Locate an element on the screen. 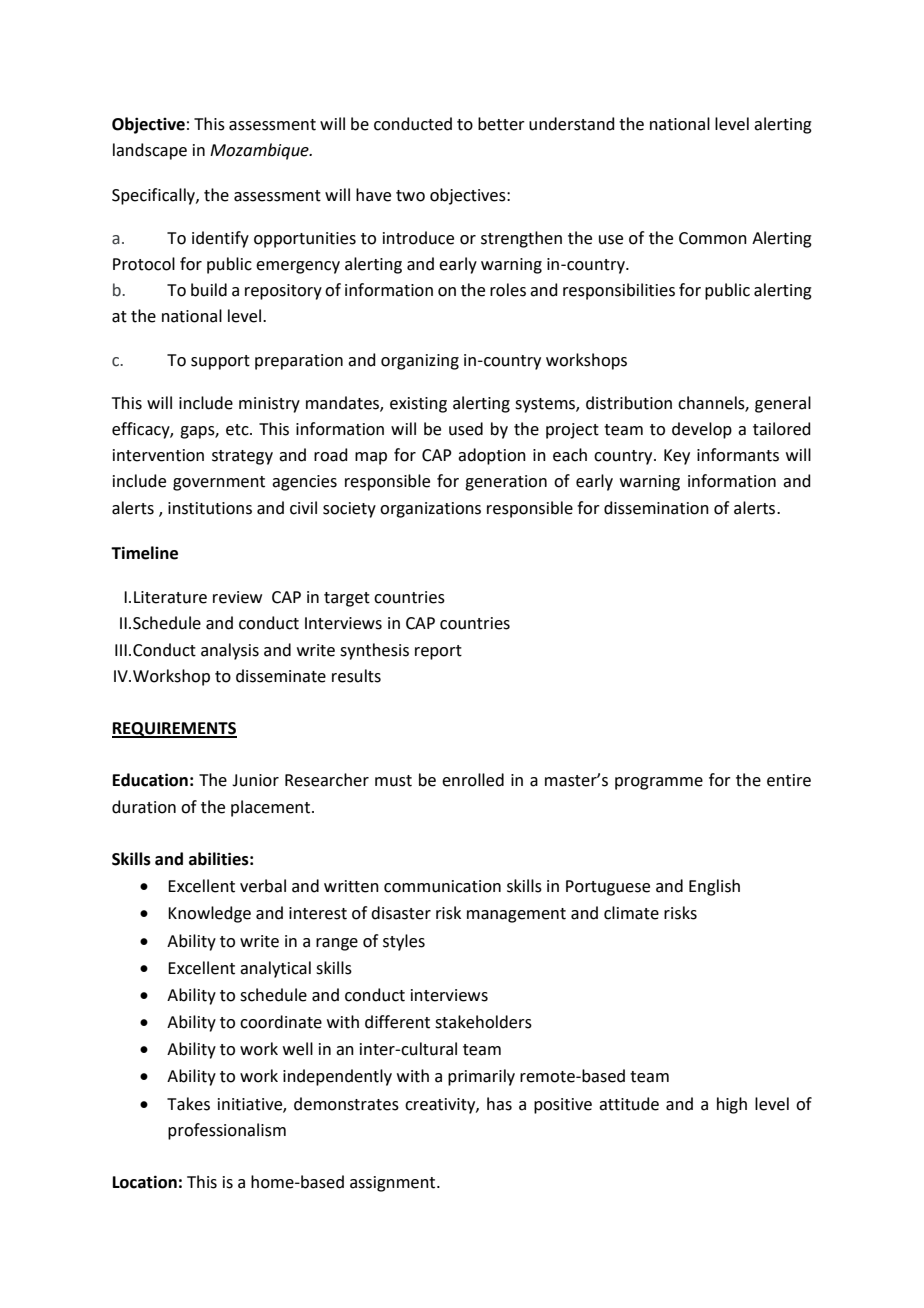 The image size is (924, 1308). Common is located at coordinates (713, 238).
